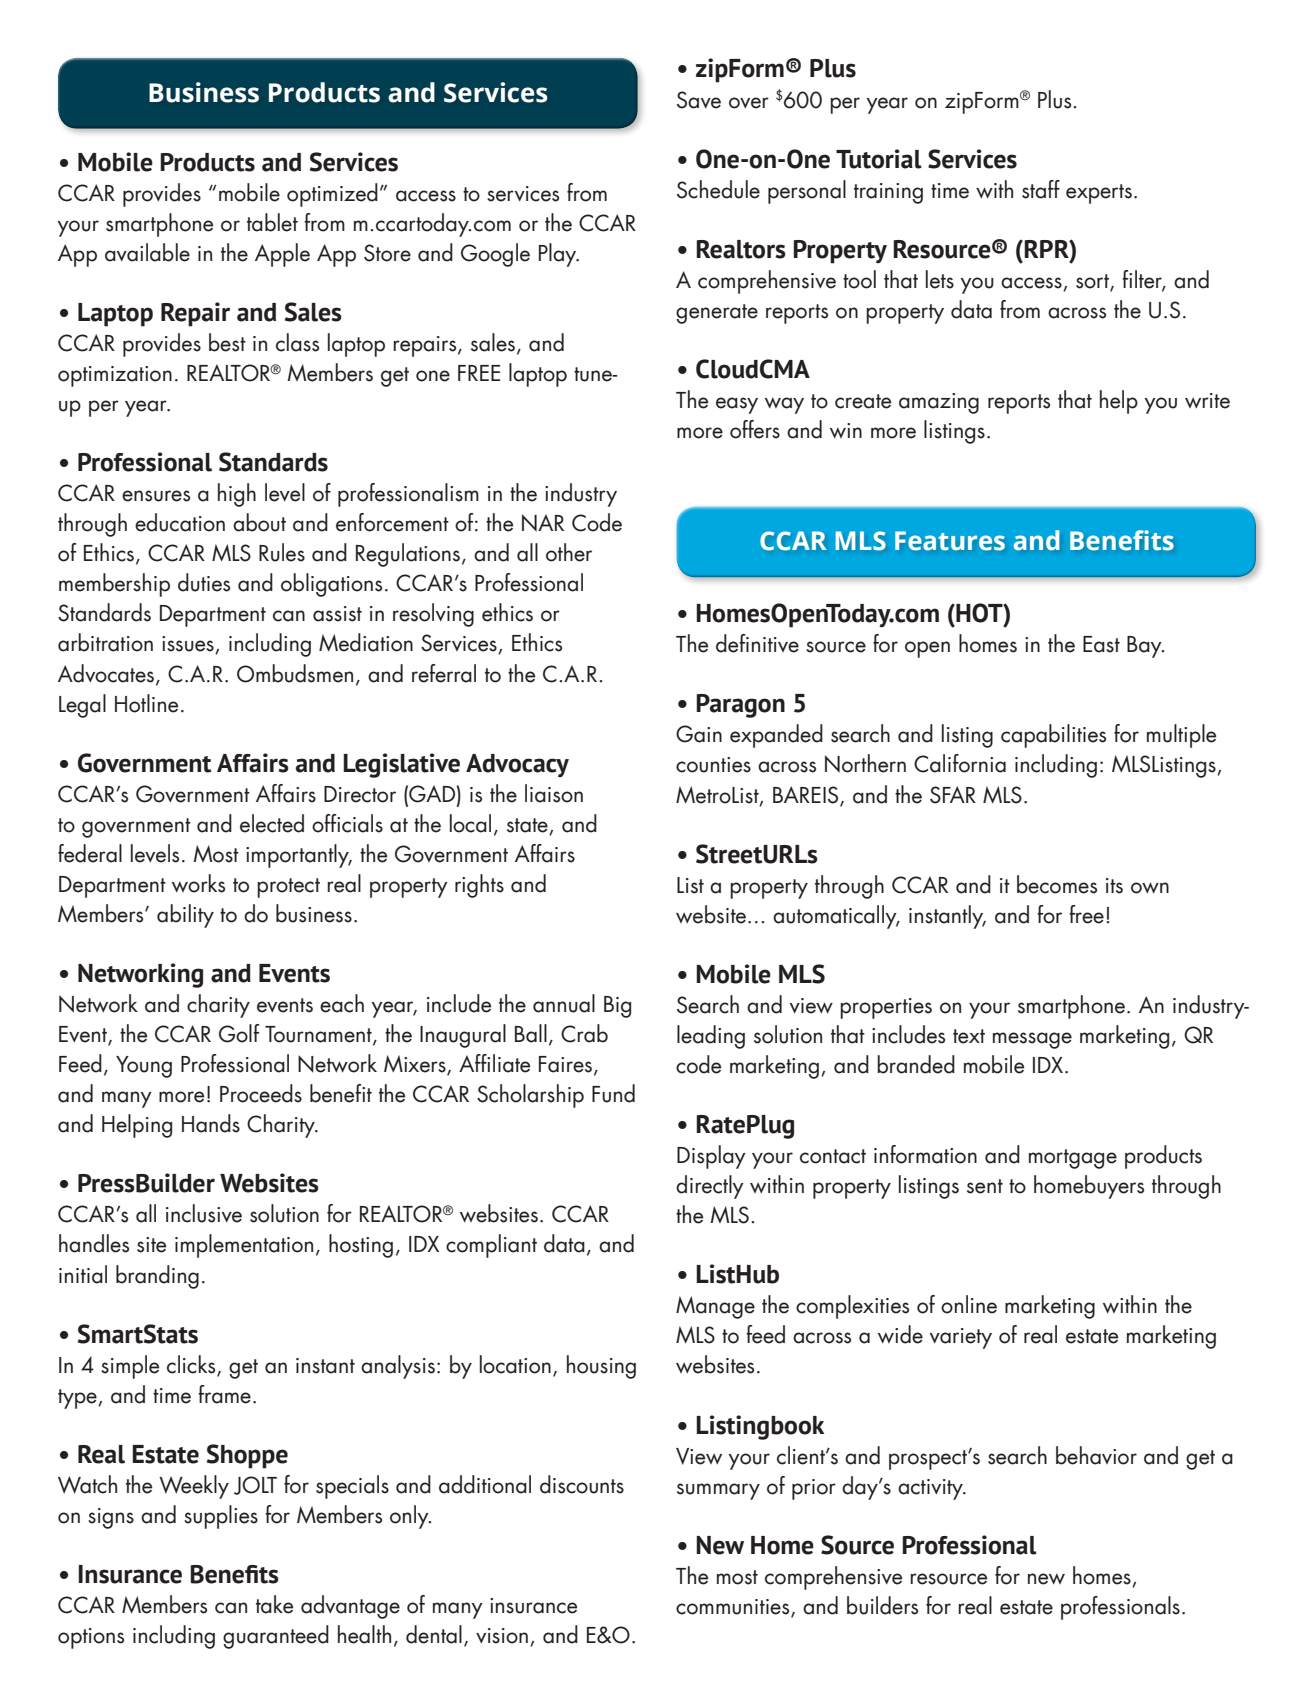  What do you see at coordinates (554, 793) in the document?
I see `liaison` at bounding box center [554, 793].
